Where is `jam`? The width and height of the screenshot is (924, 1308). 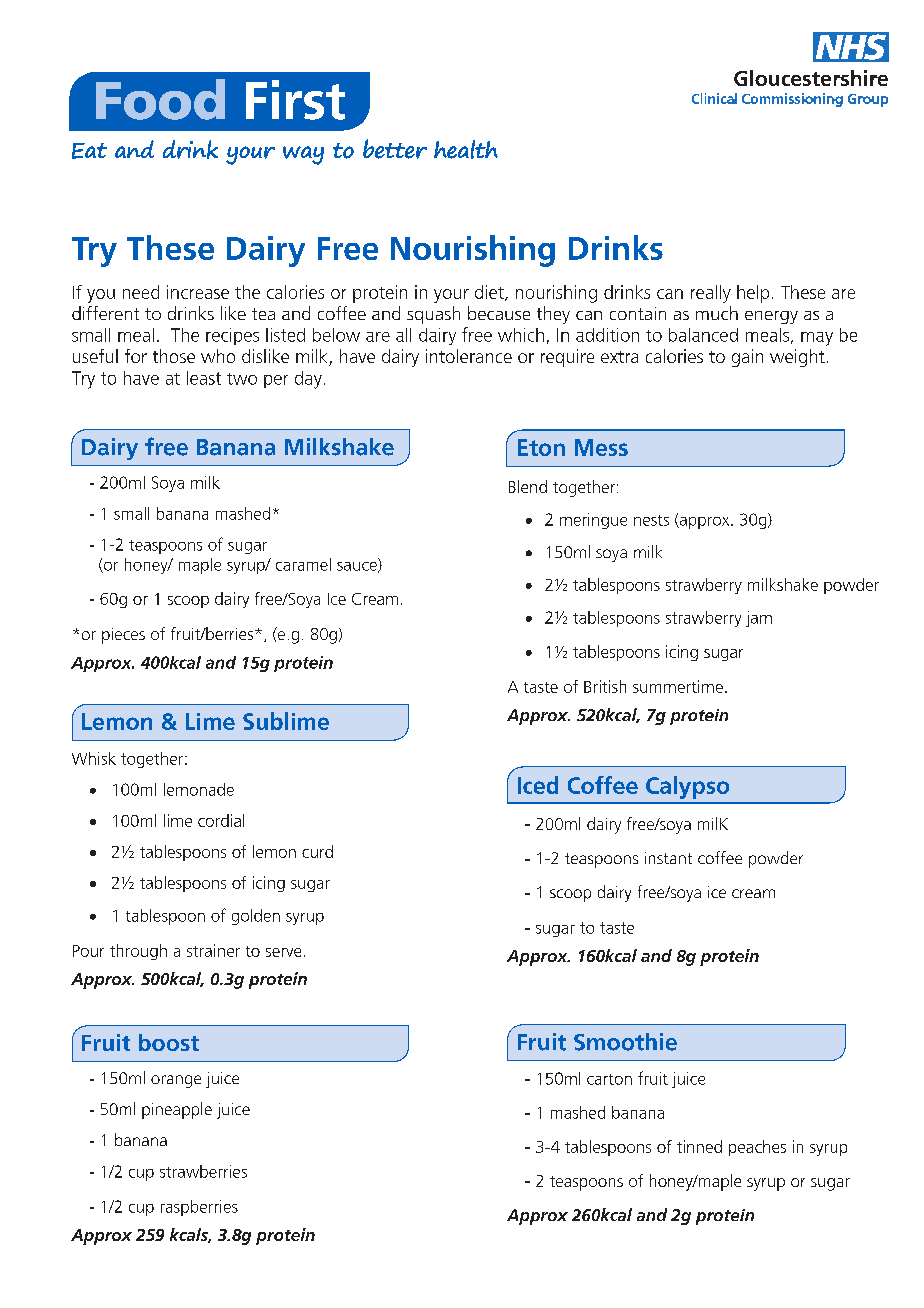 jam is located at coordinates (759, 619).
